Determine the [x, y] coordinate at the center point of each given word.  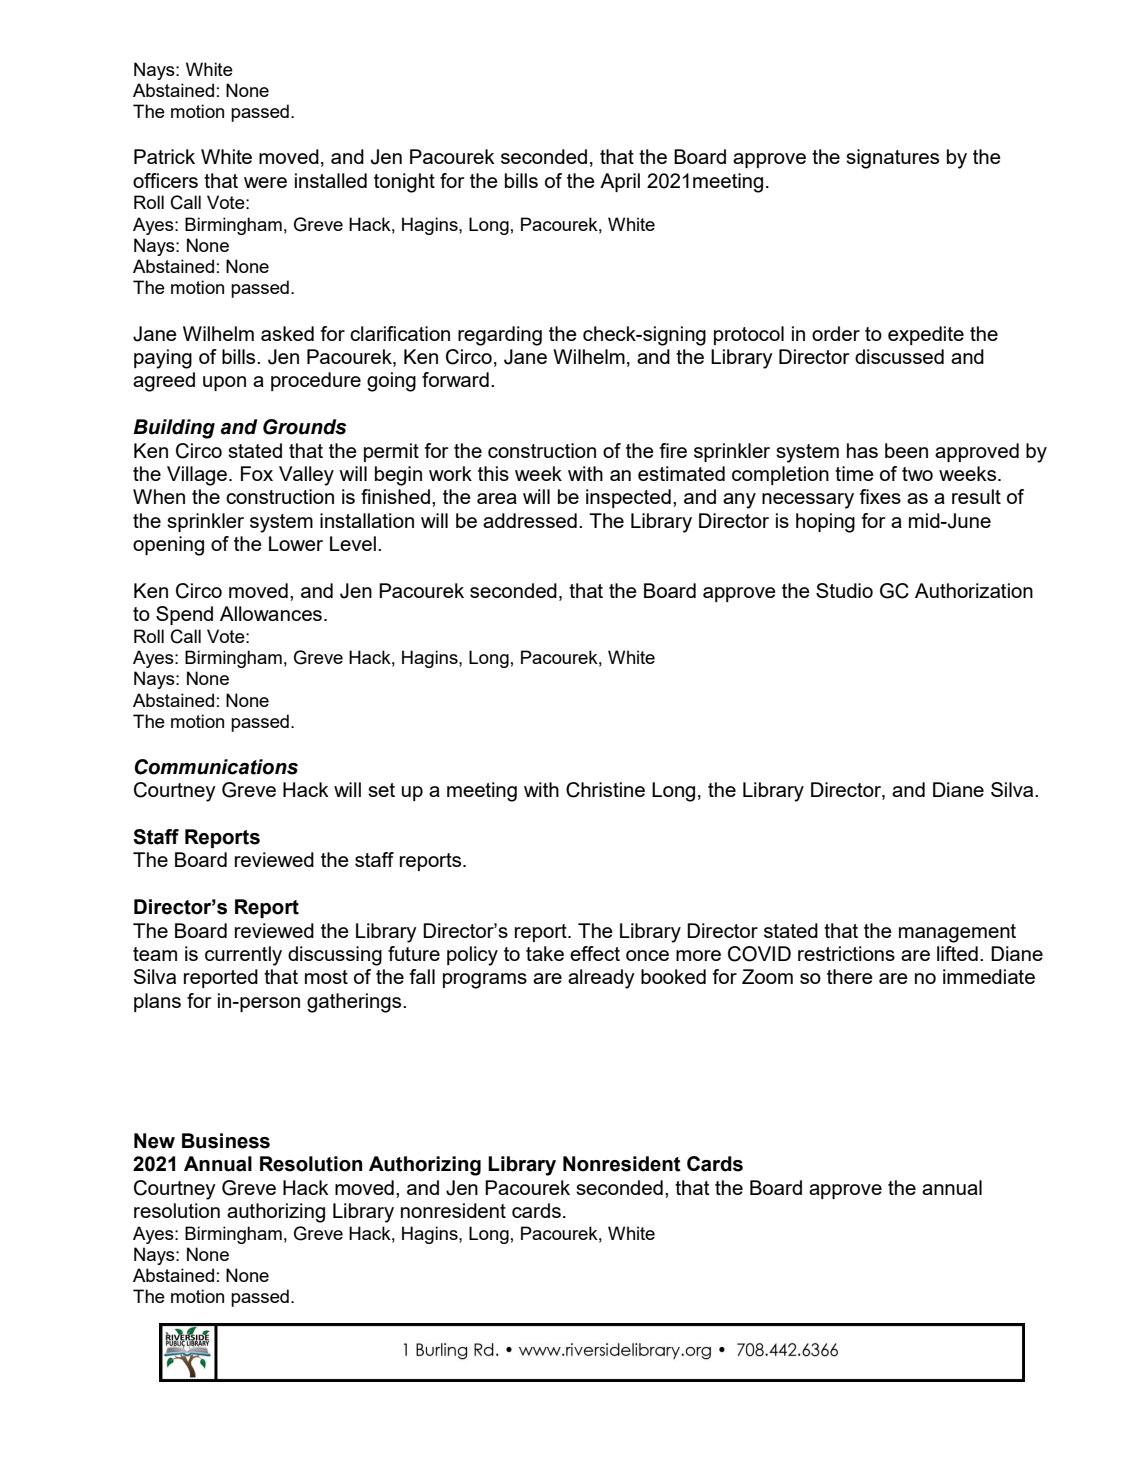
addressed [530, 520]
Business [226, 1141]
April [620, 182]
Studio [844, 590]
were [265, 182]
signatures [892, 159]
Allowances [272, 613]
